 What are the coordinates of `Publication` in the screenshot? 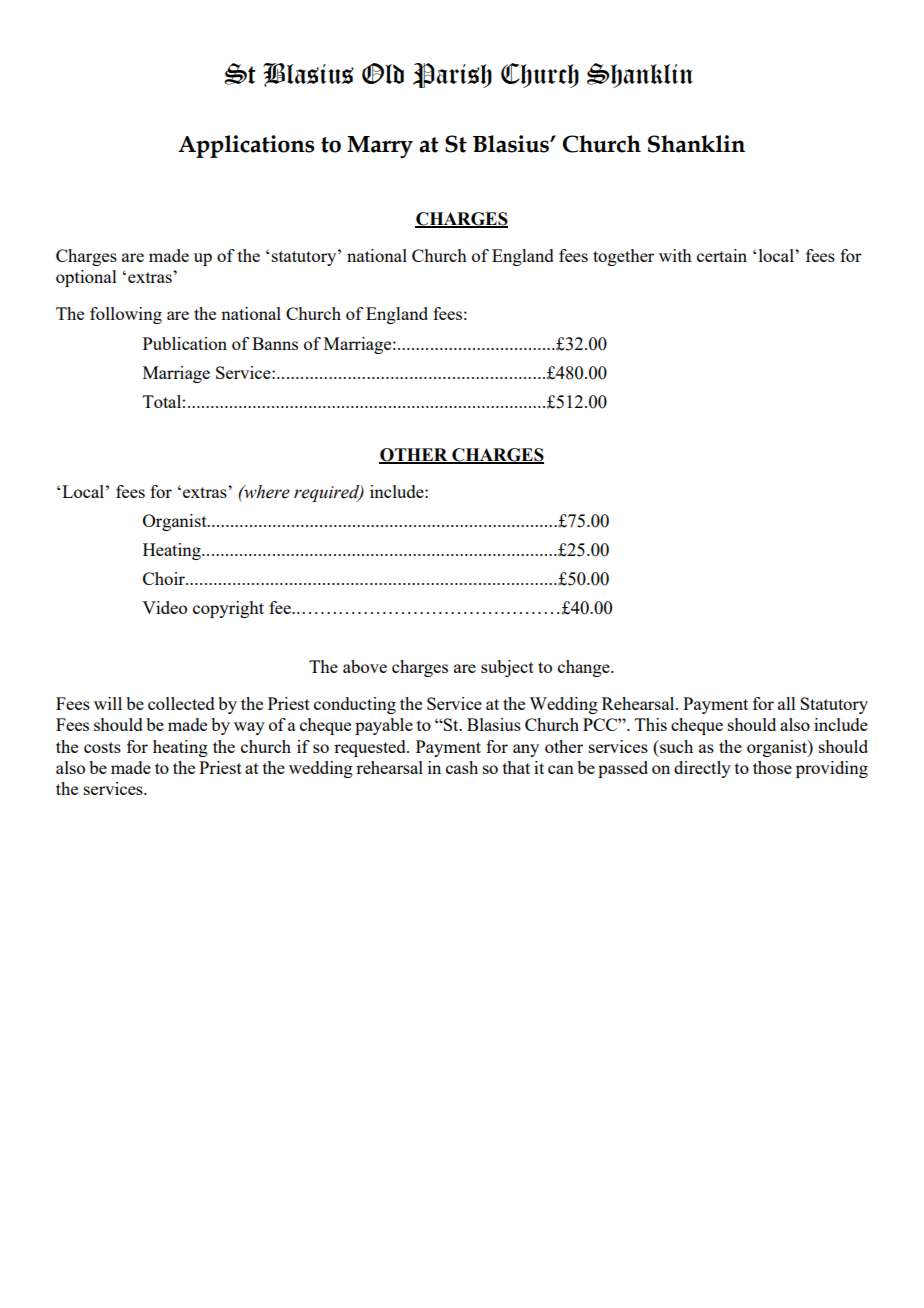 It's located at (185, 343).
